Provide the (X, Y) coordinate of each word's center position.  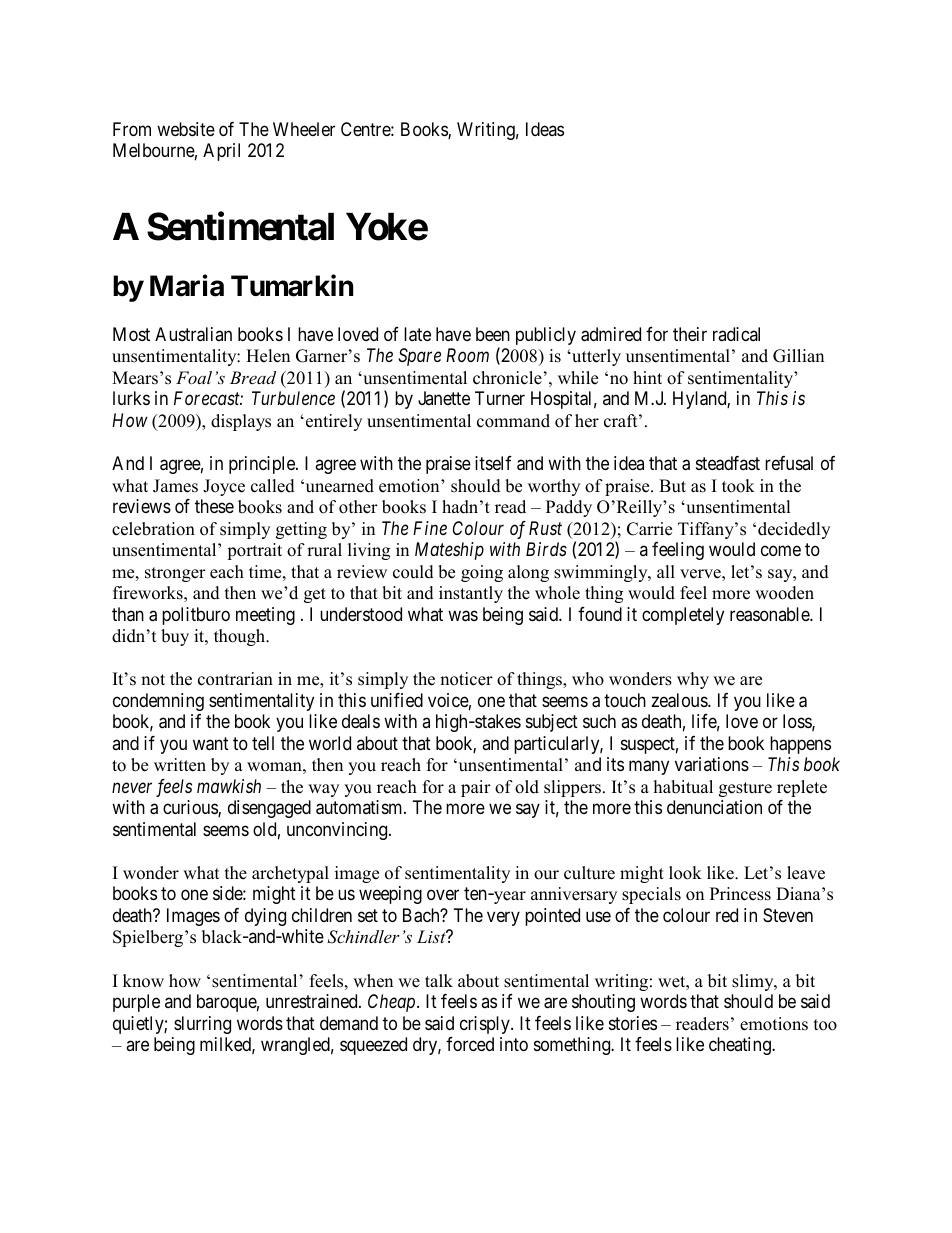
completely (683, 616)
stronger (175, 574)
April (221, 152)
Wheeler (304, 129)
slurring (202, 1025)
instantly (471, 594)
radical (736, 334)
